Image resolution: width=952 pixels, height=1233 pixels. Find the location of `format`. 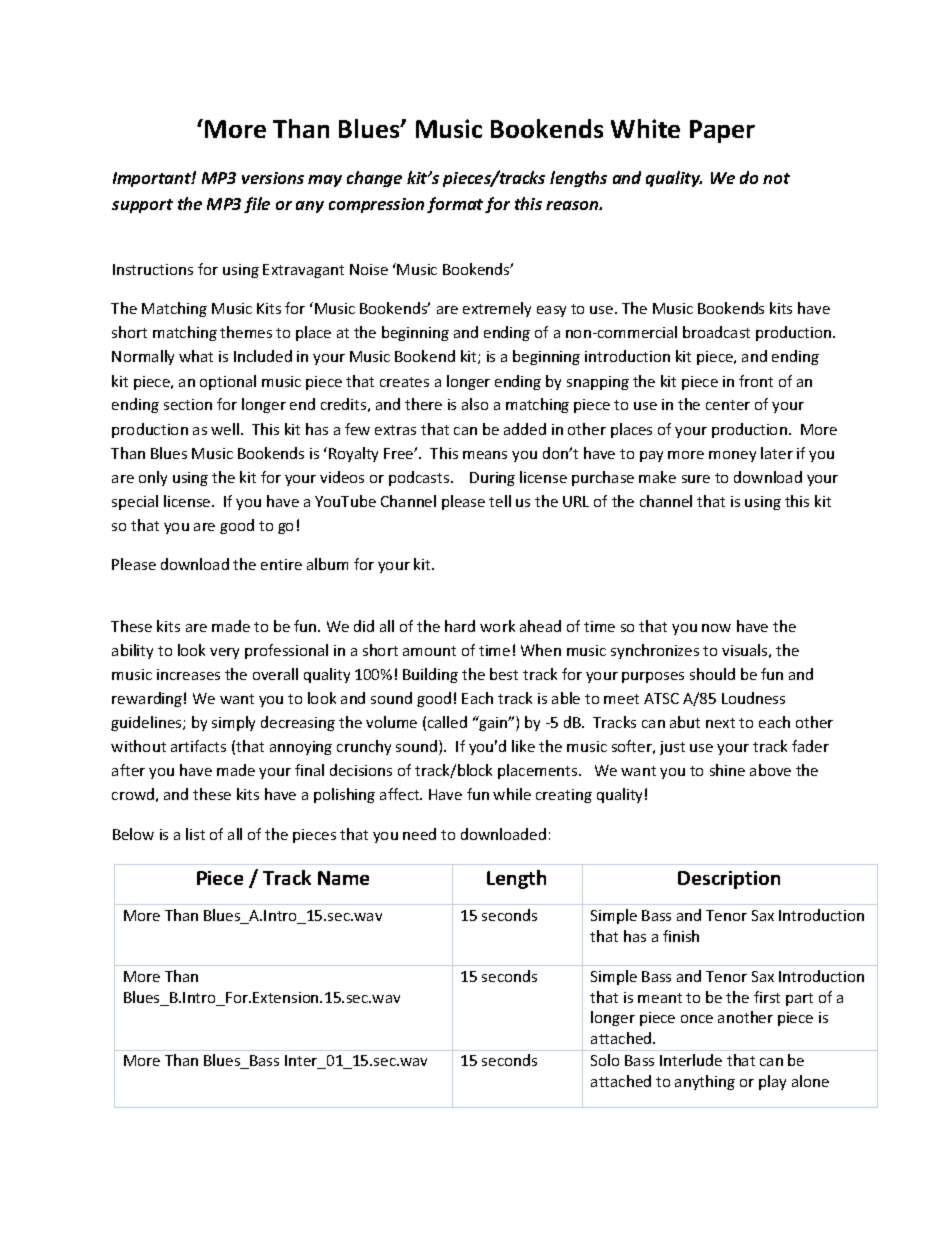

format is located at coordinates (455, 205).
